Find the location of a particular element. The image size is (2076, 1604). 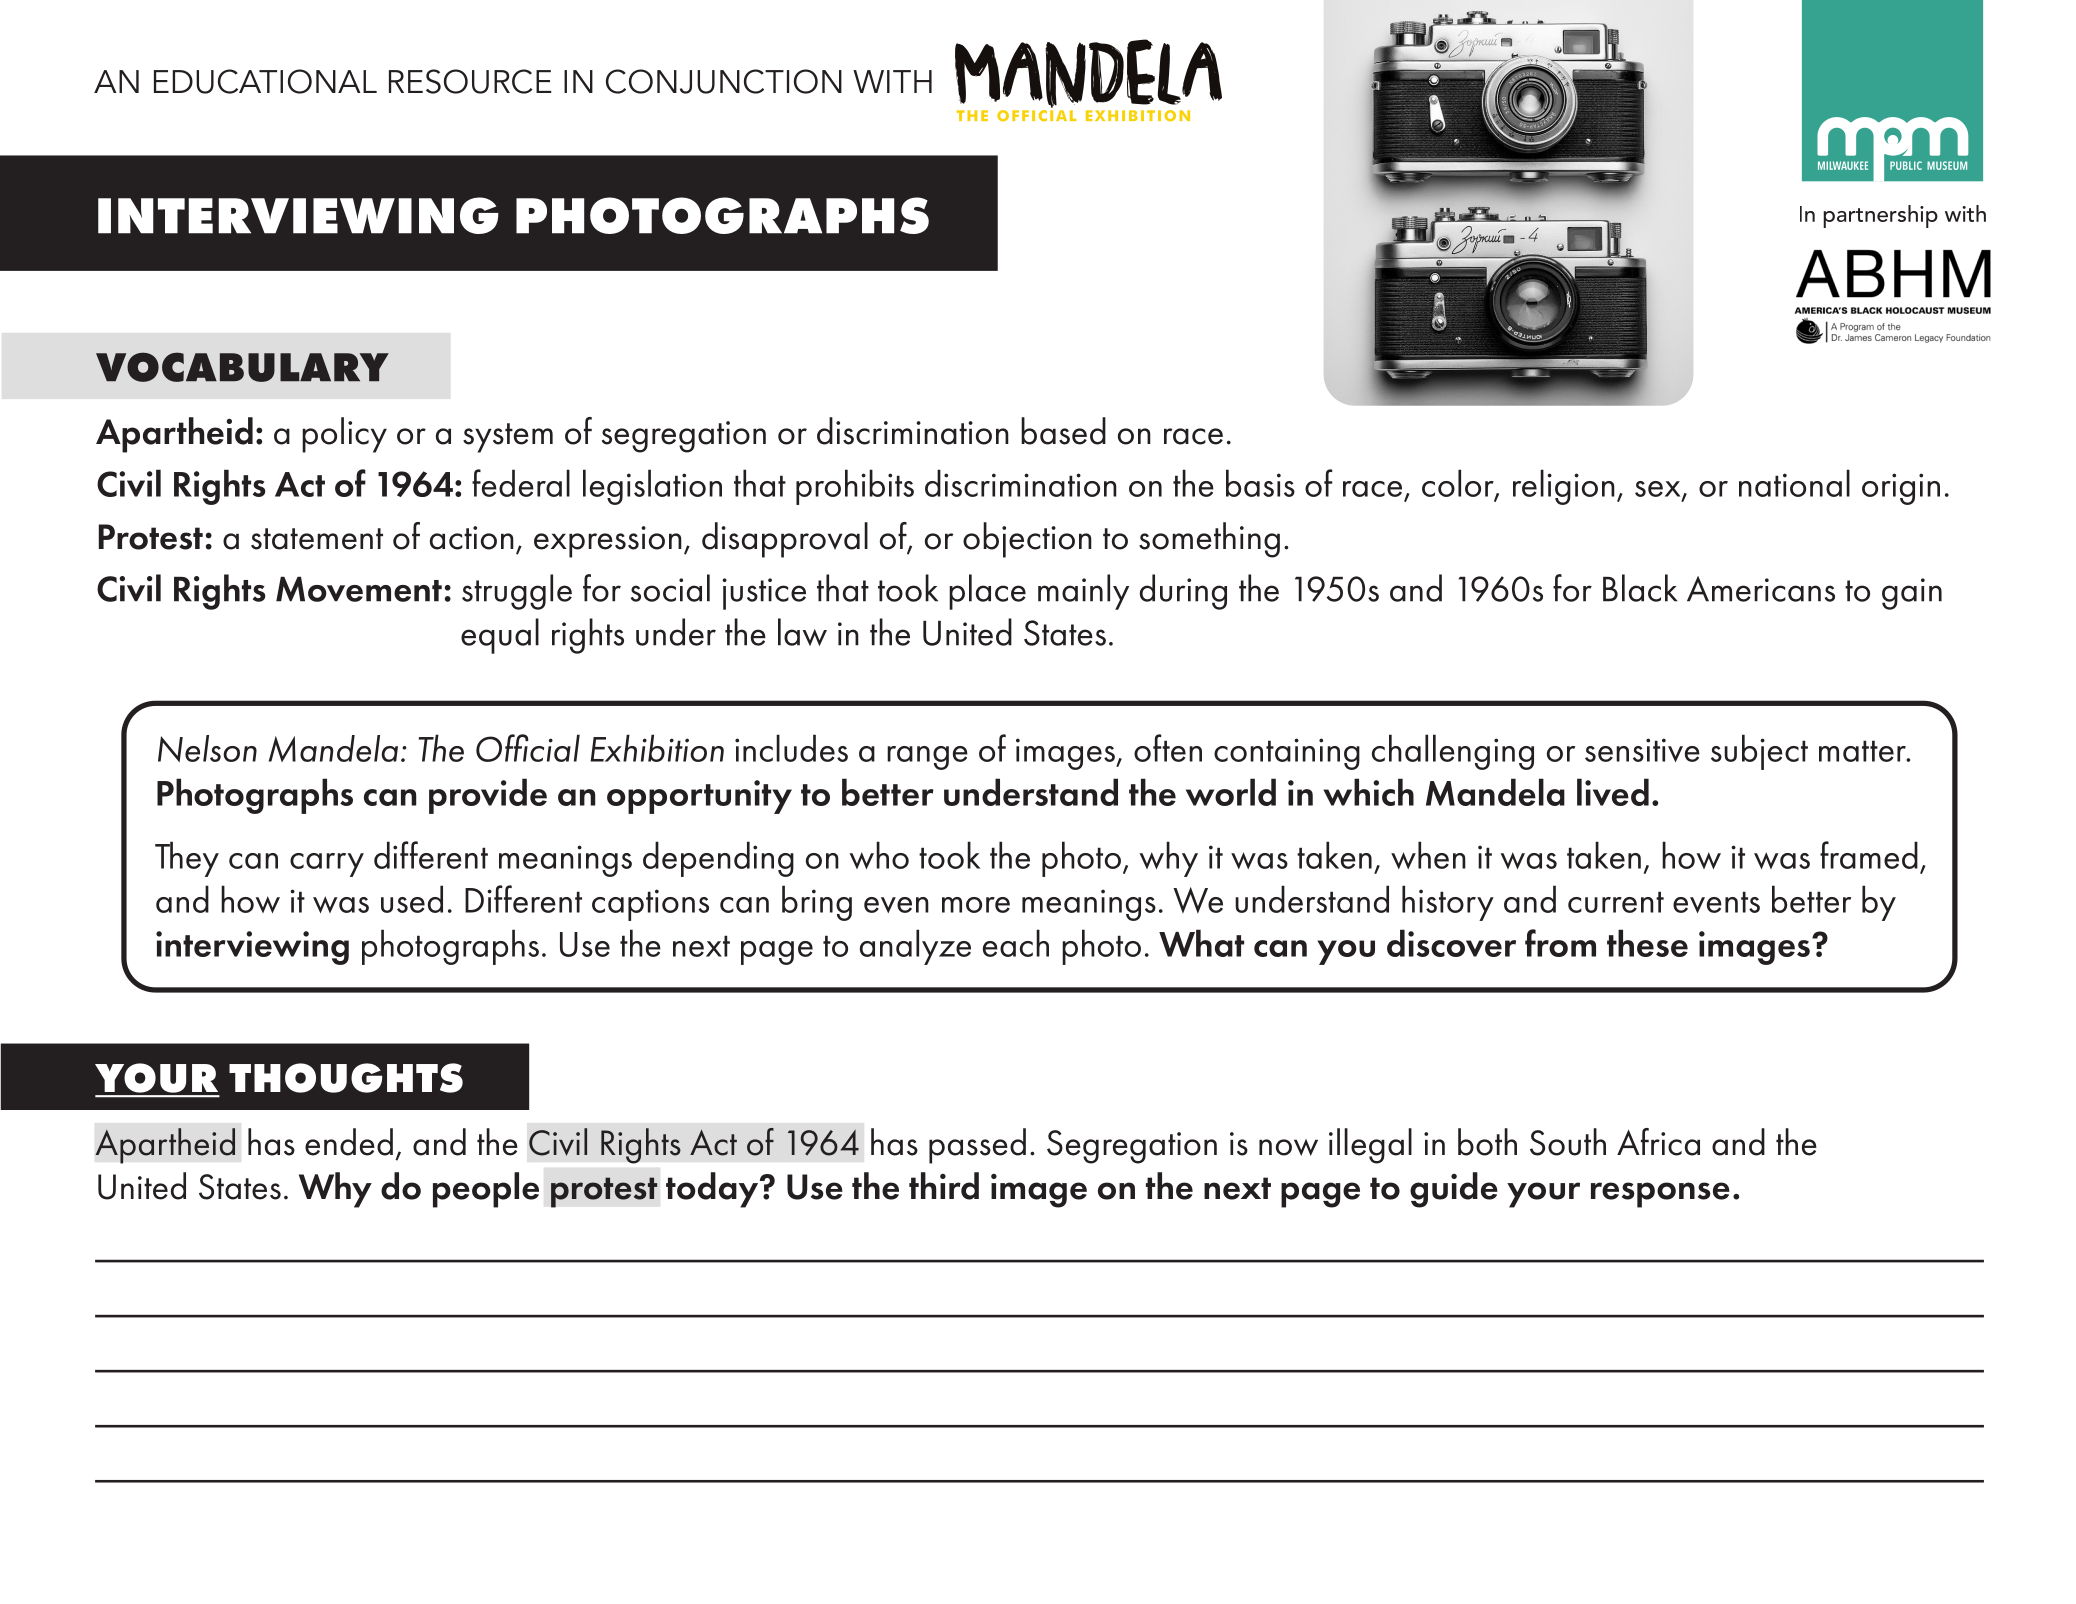

ended is located at coordinates (349, 1142).
